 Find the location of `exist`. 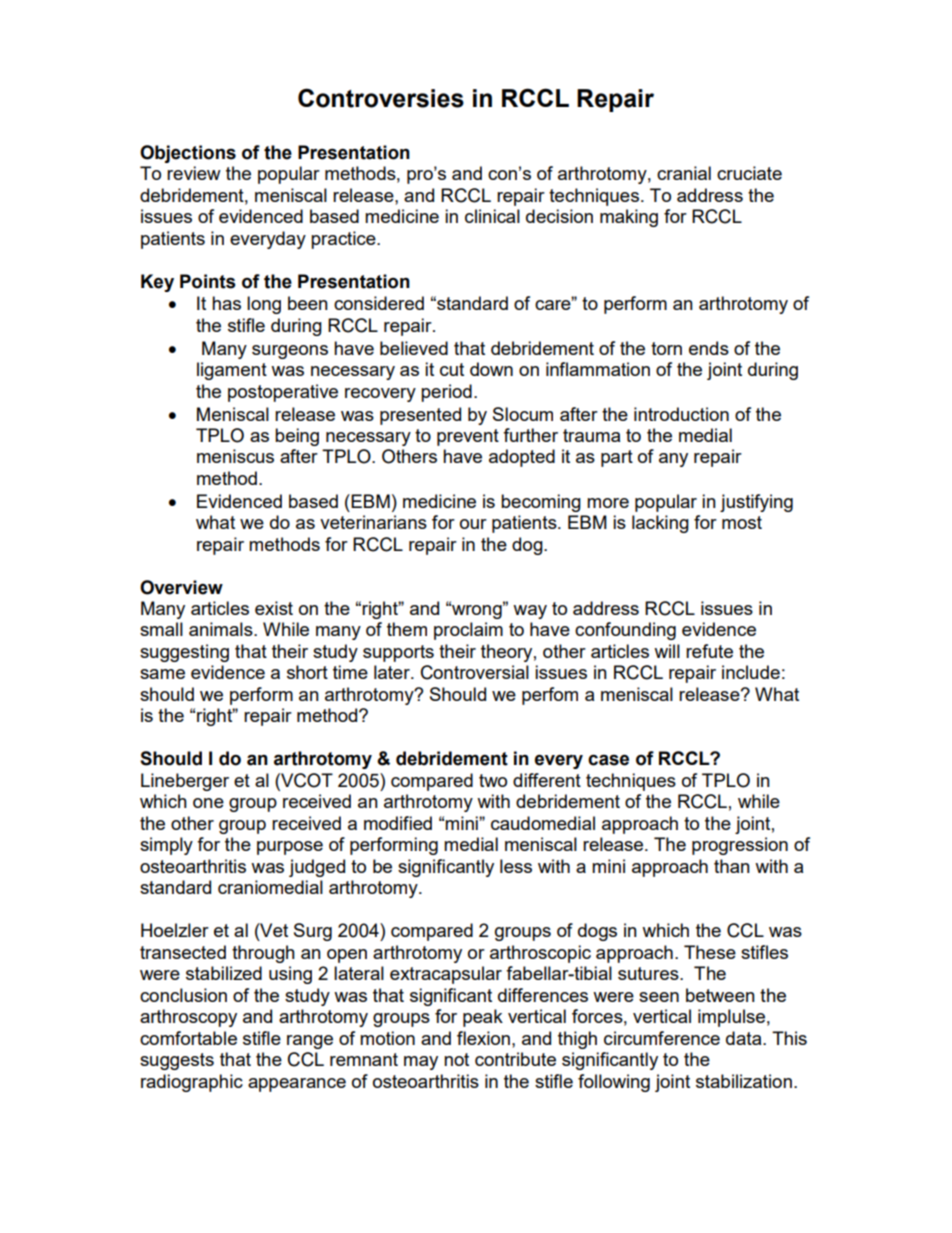

exist is located at coordinates (274, 608).
